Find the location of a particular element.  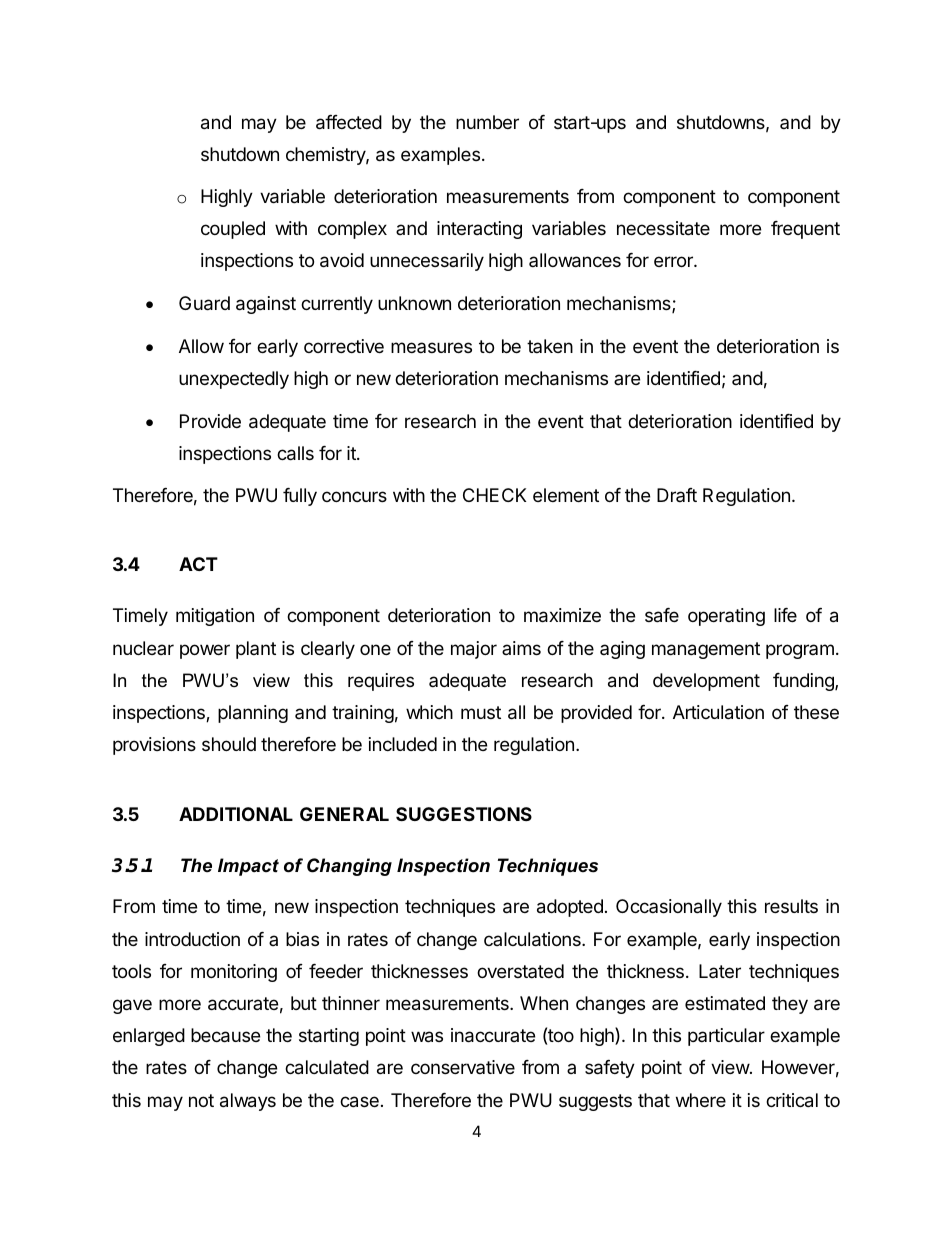

CHECK is located at coordinates (494, 495).
